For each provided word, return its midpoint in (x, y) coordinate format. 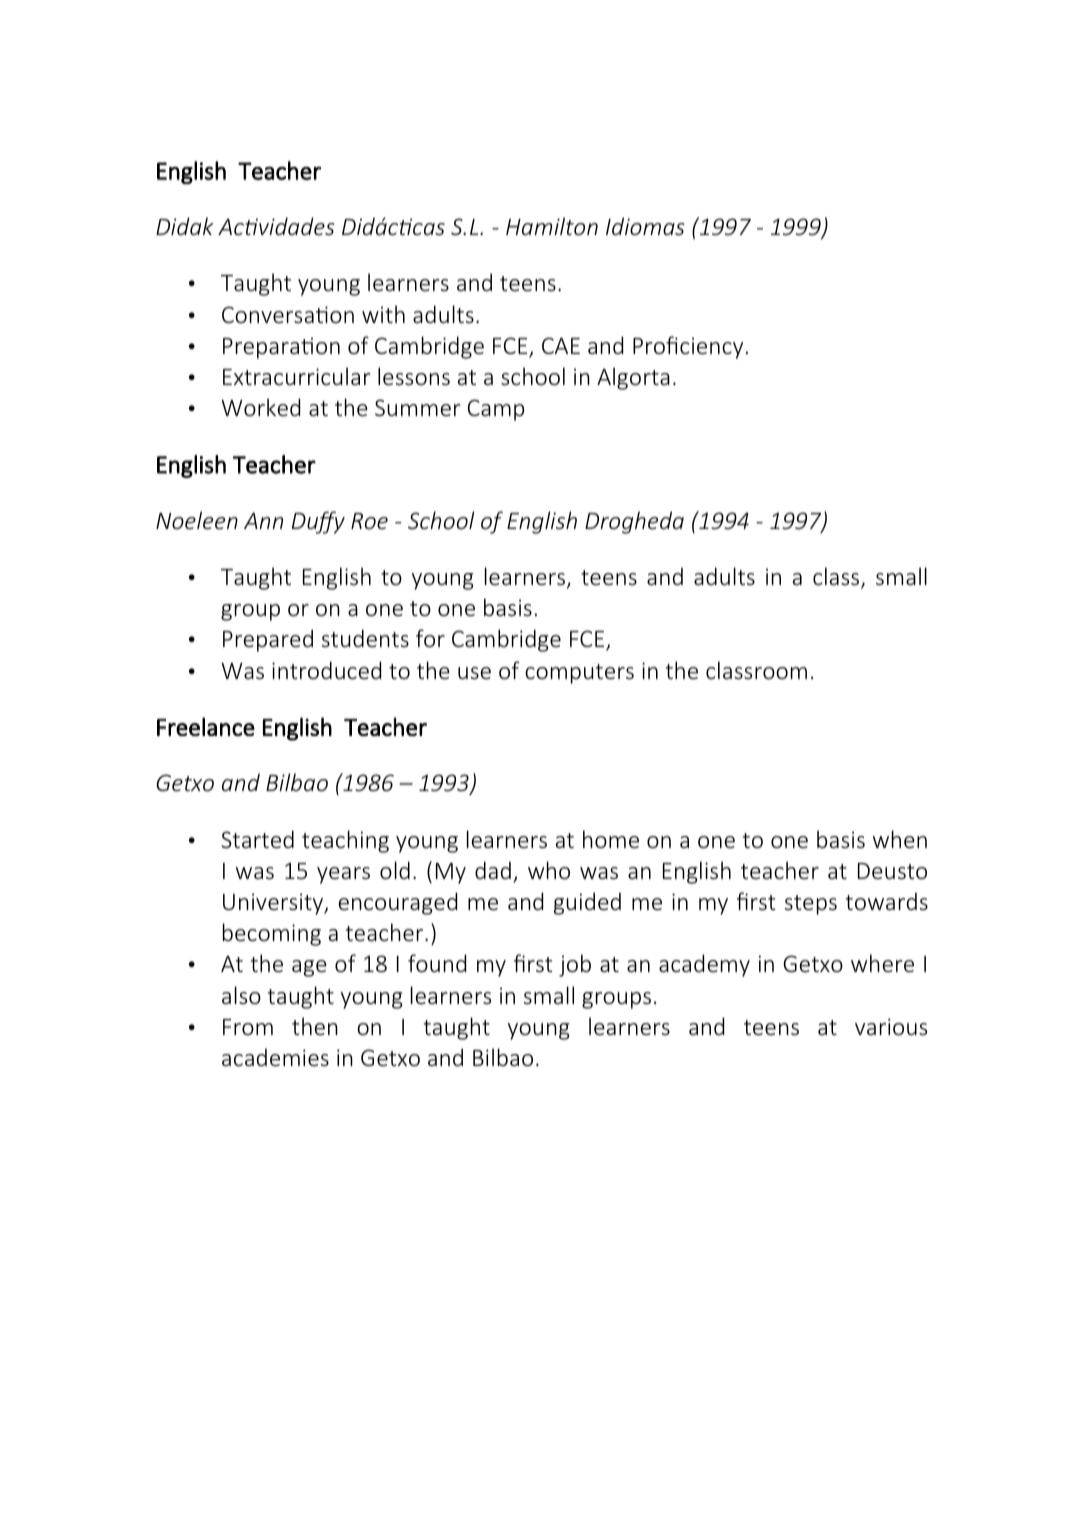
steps (811, 905)
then (315, 1026)
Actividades (276, 226)
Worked (260, 407)
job (575, 965)
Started (257, 839)
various (891, 1027)
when (900, 839)
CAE (561, 345)
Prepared (268, 640)
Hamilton (552, 226)
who (549, 870)
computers (579, 674)
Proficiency (688, 347)
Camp (496, 410)
